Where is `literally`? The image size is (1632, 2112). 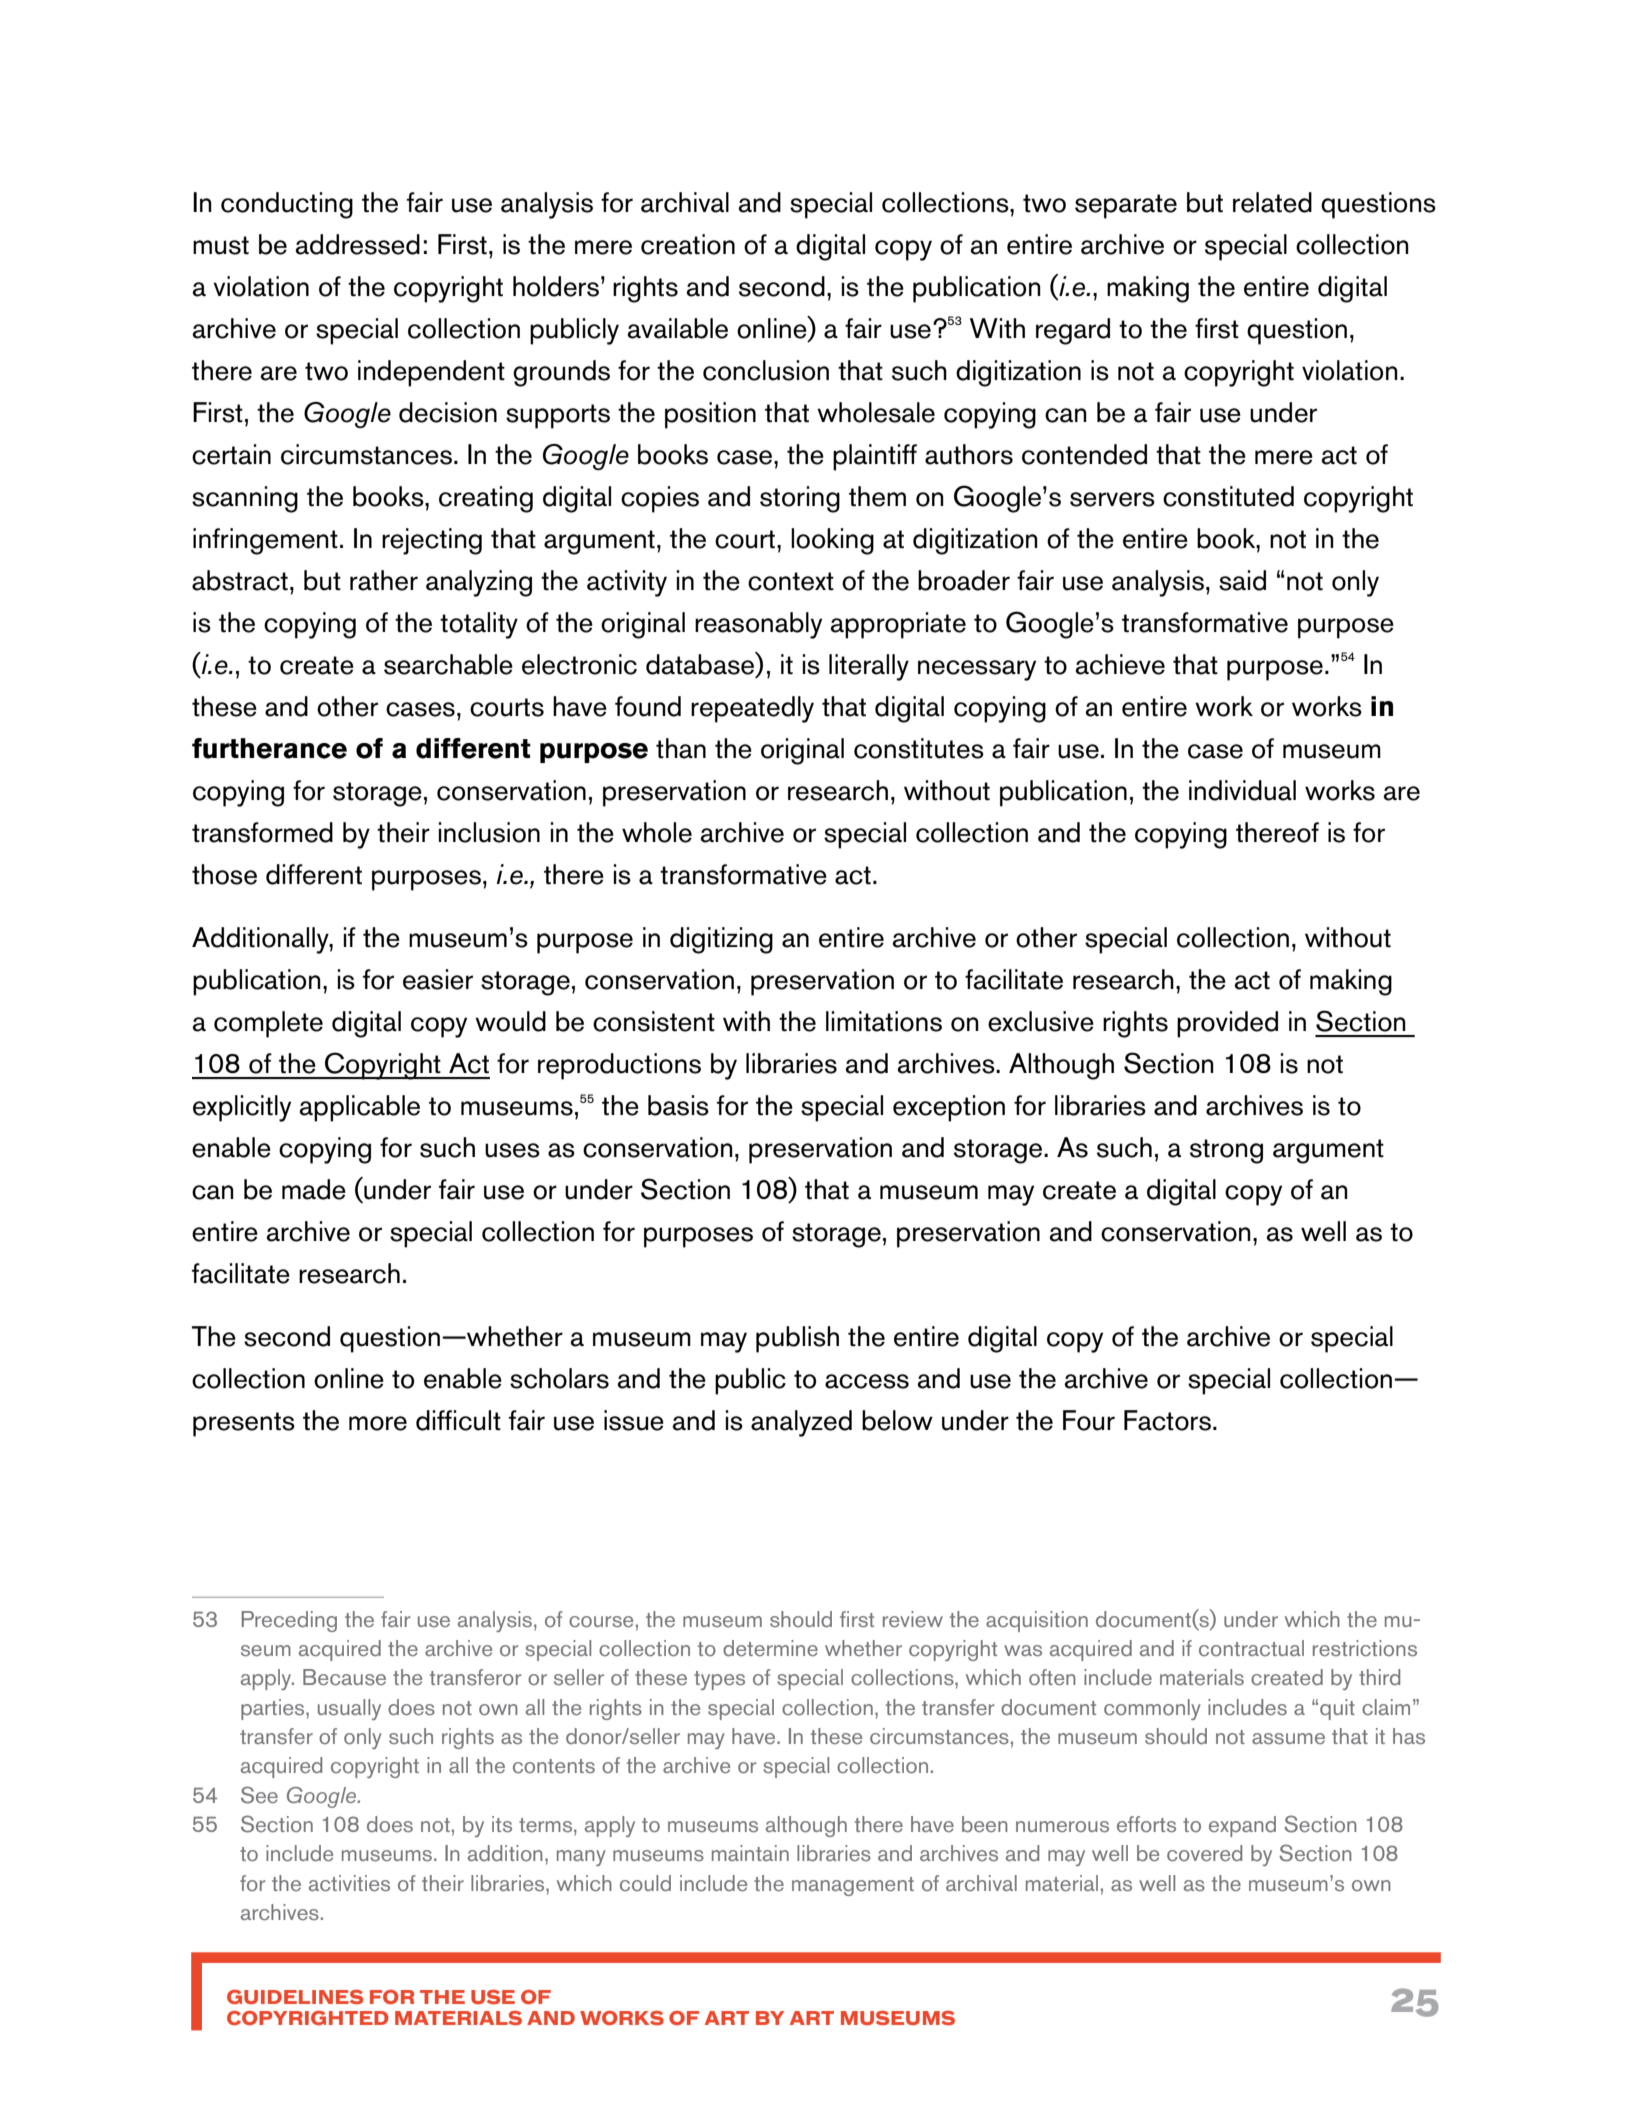
literally is located at coordinates (869, 667).
